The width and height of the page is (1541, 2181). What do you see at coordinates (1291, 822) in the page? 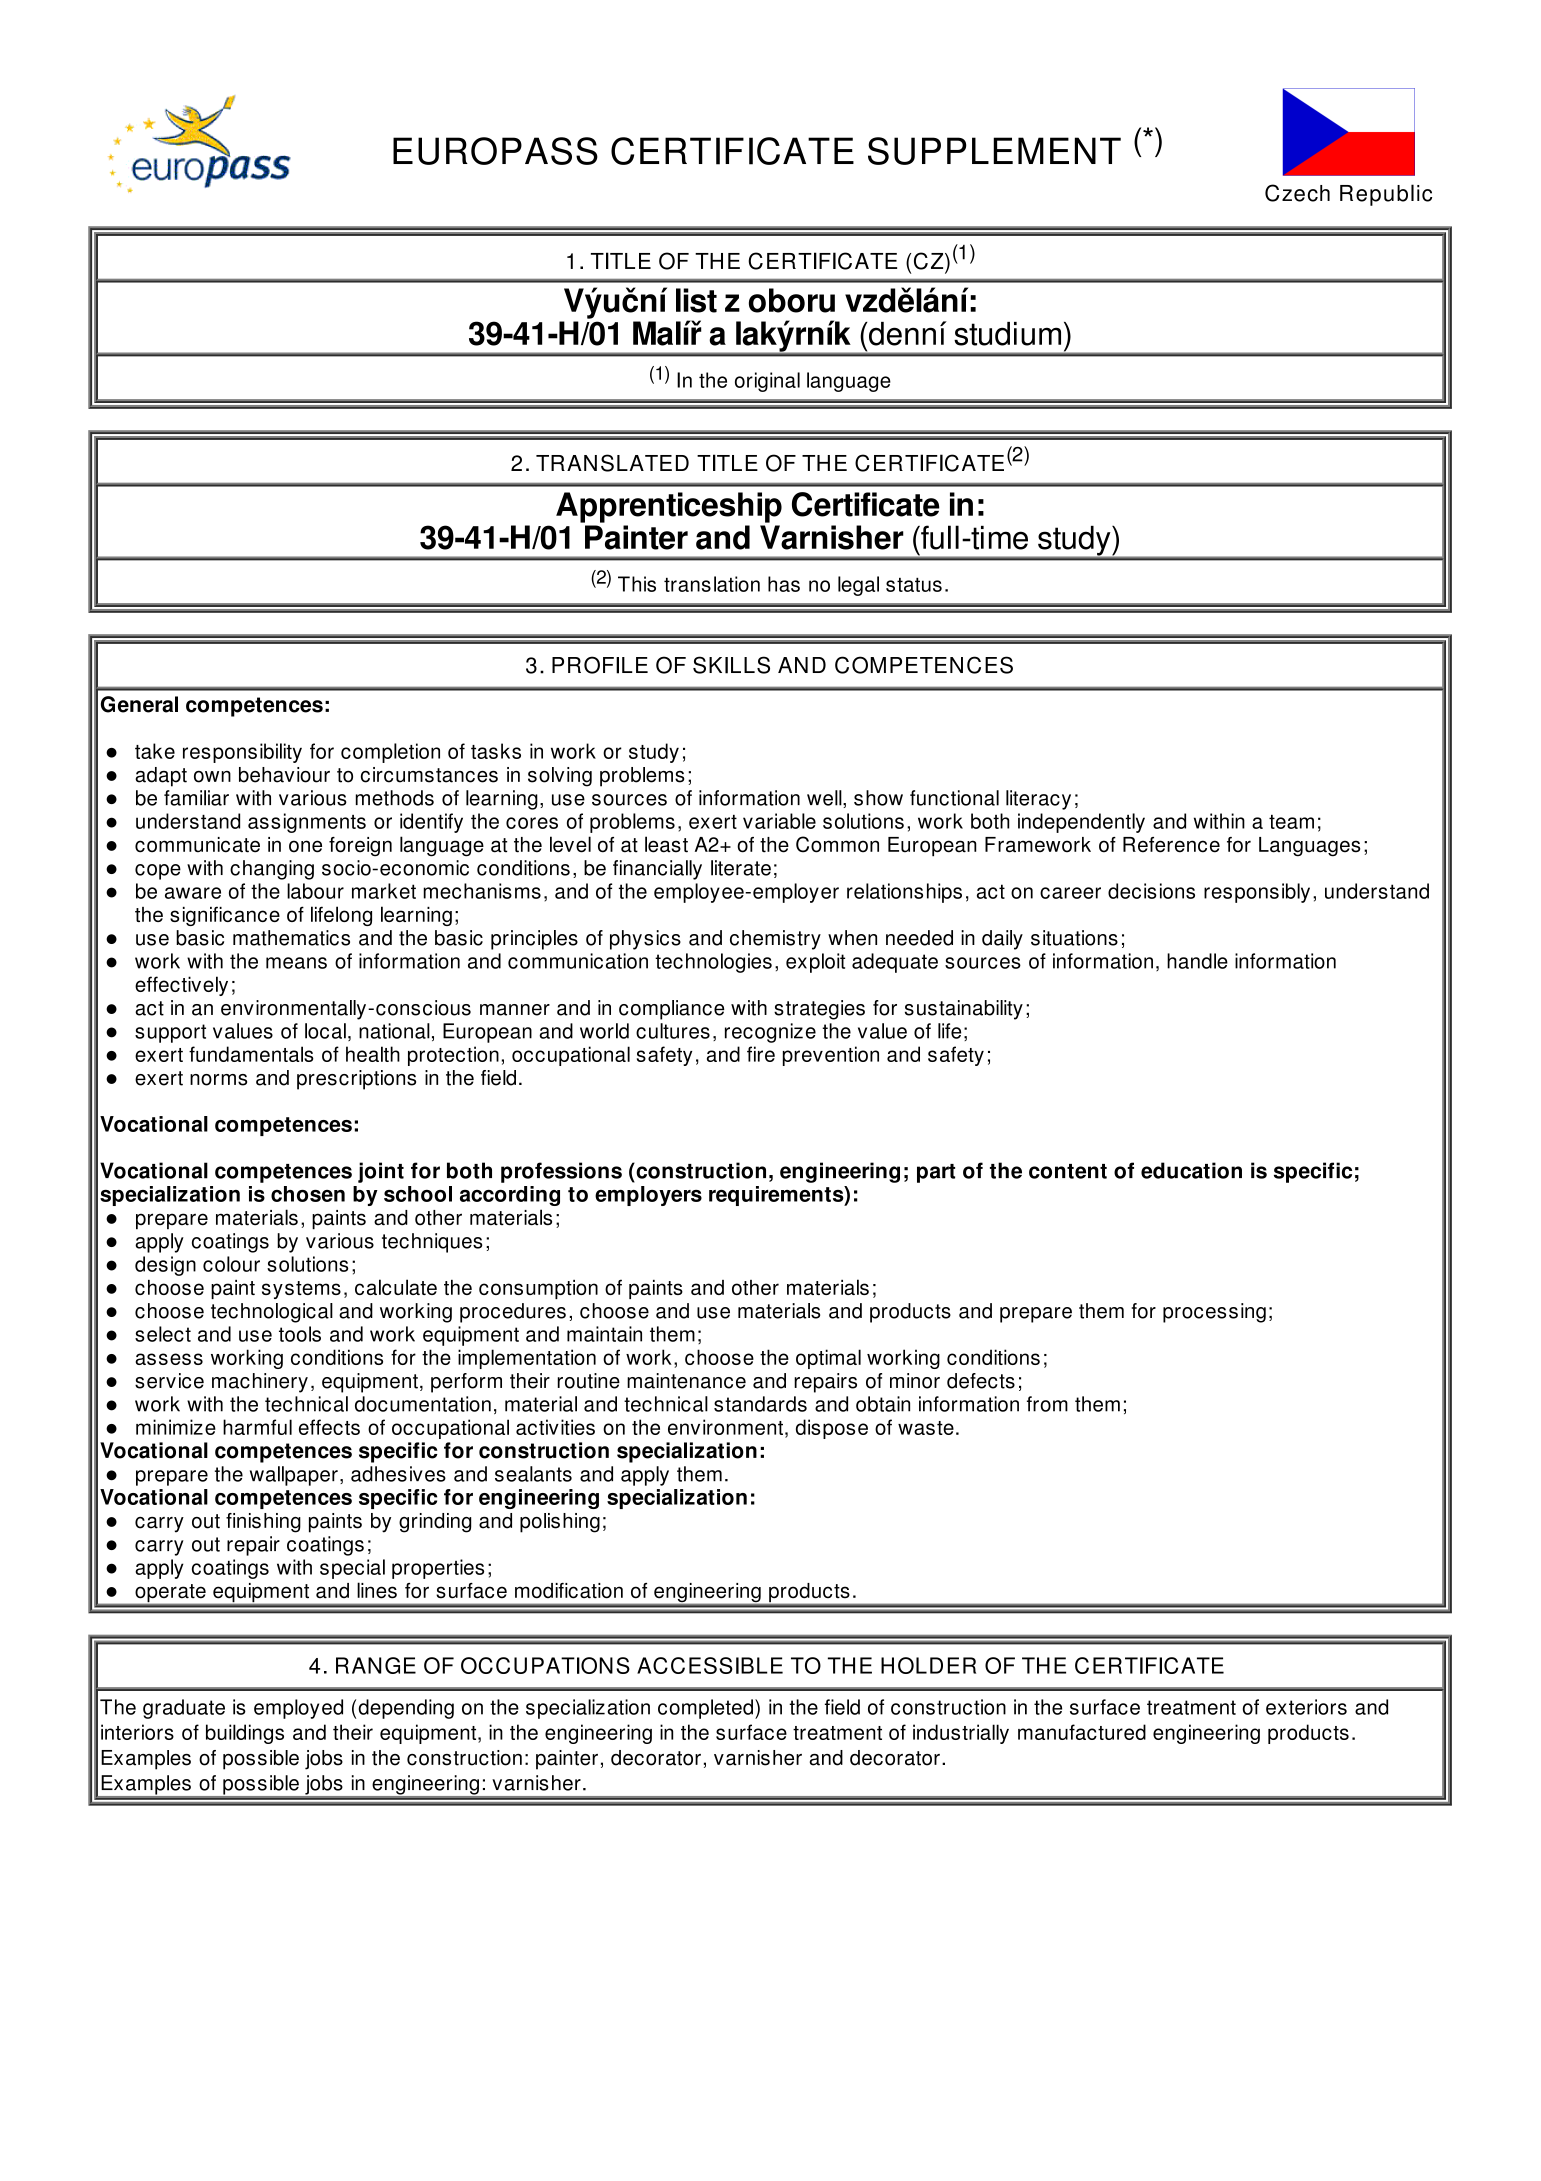
I see `team` at bounding box center [1291, 822].
